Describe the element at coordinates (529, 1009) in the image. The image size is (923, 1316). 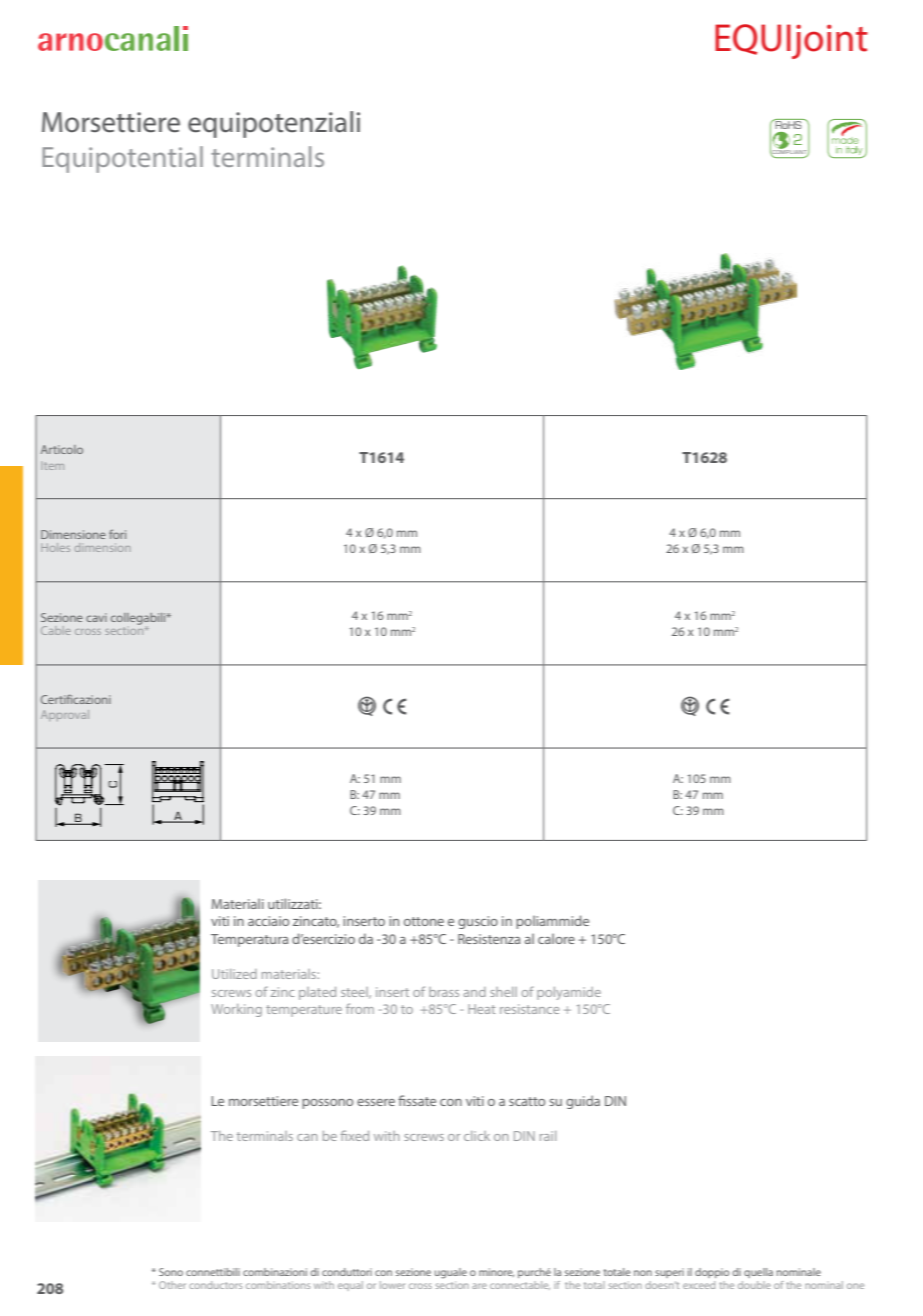
I see `resistance` at that location.
